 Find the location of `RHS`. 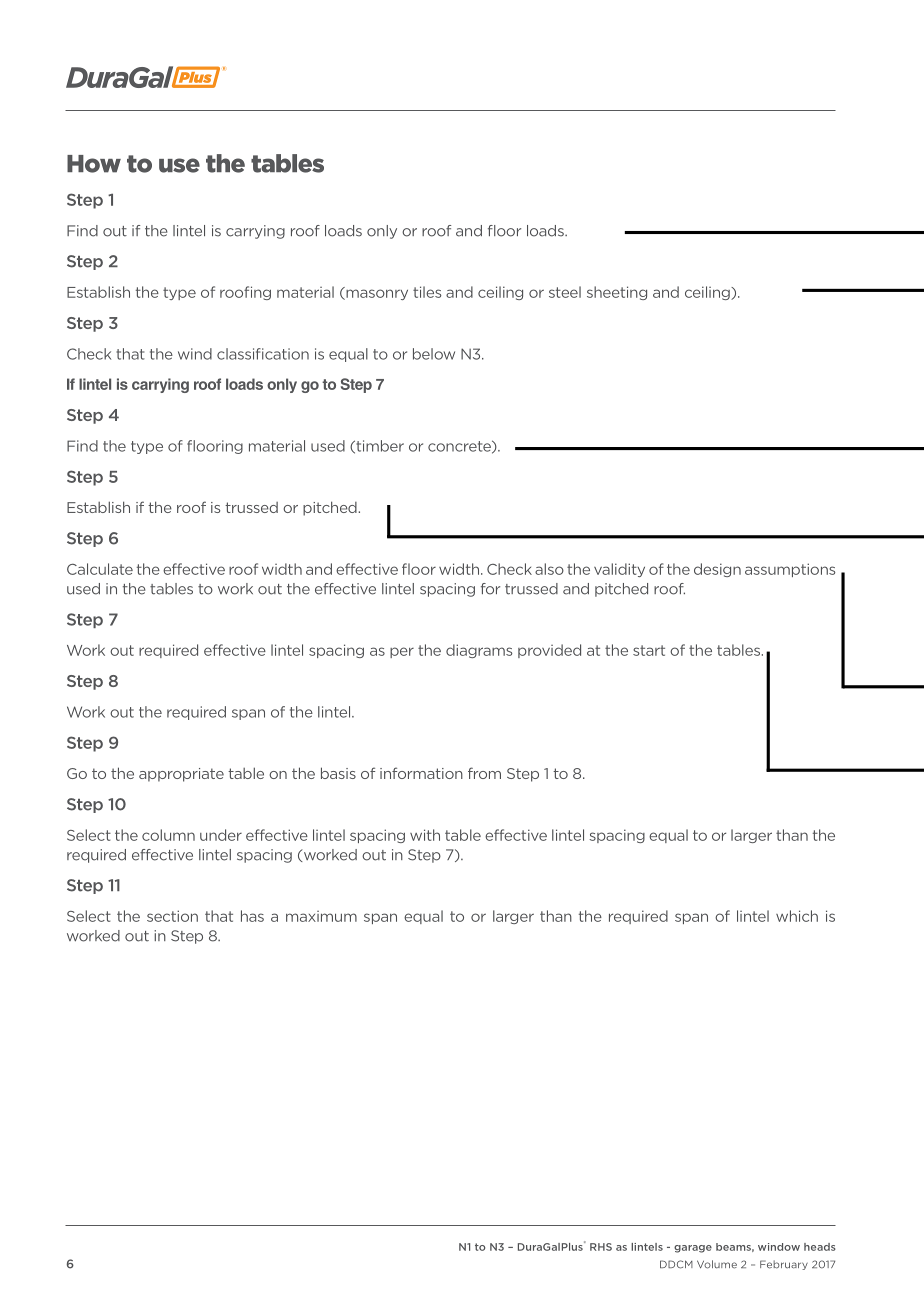

RHS is located at coordinates (601, 1247).
